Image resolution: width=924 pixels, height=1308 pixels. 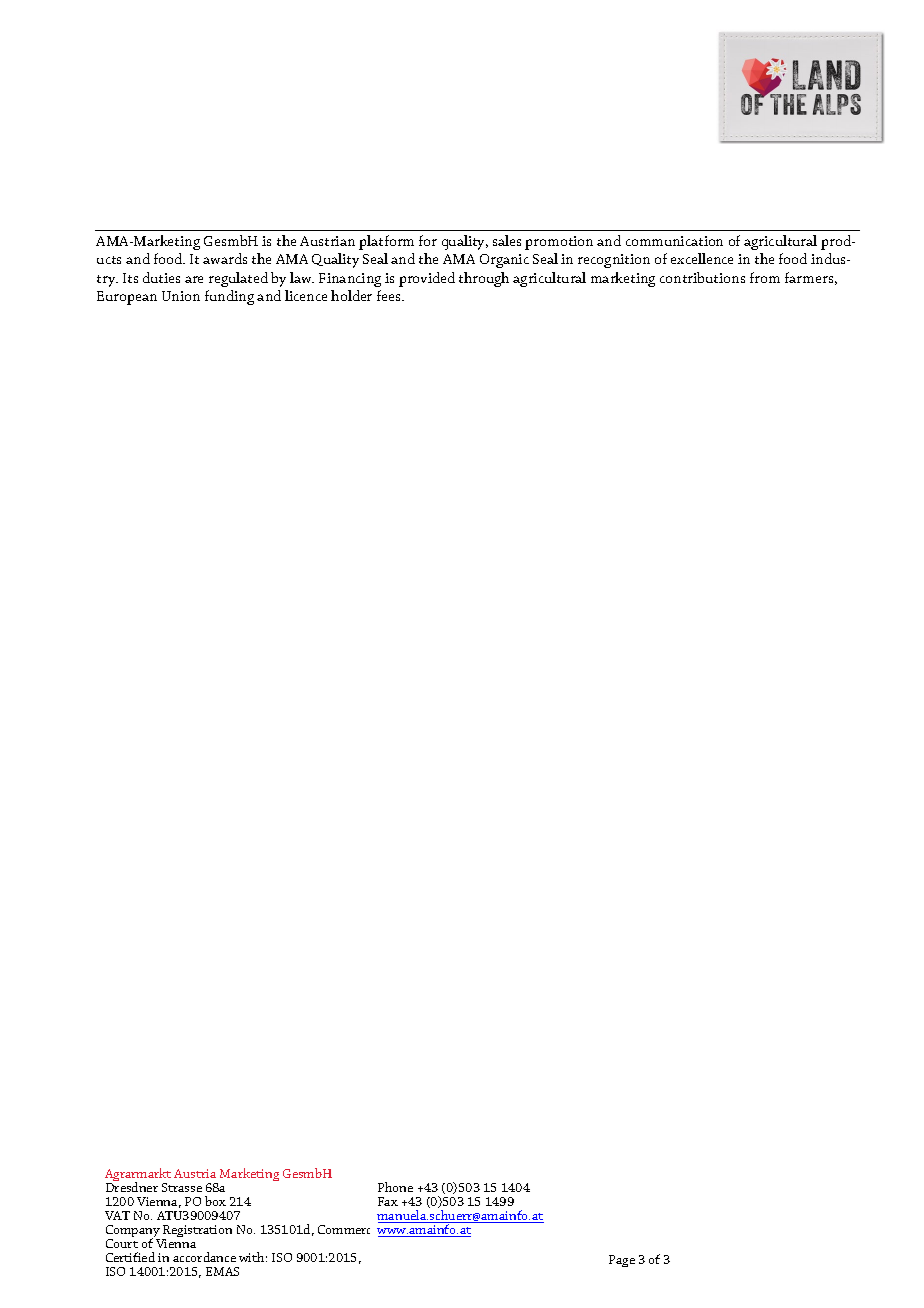 I want to click on Phone, so click(x=395, y=1187).
